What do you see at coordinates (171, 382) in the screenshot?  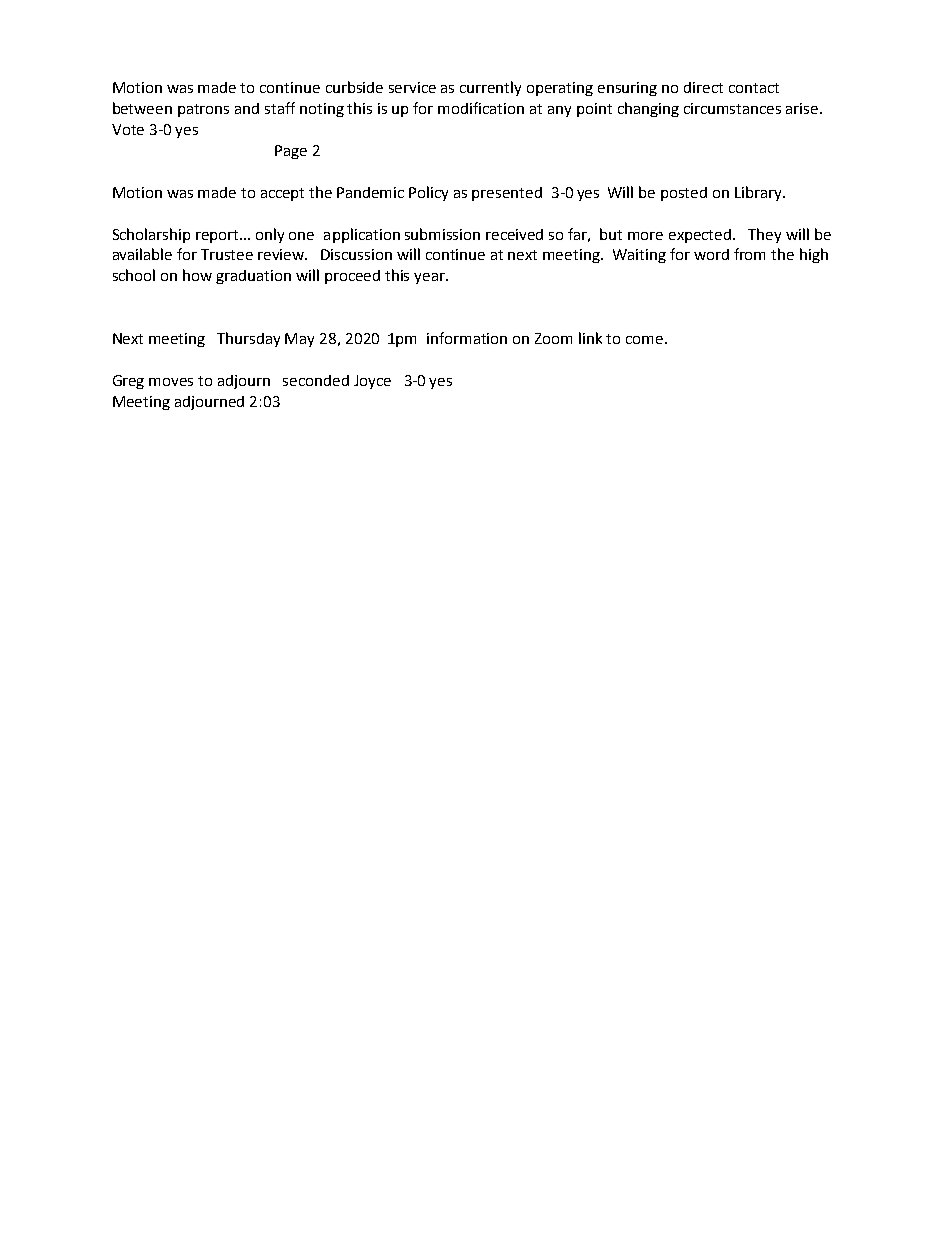 I see `moves` at bounding box center [171, 382].
